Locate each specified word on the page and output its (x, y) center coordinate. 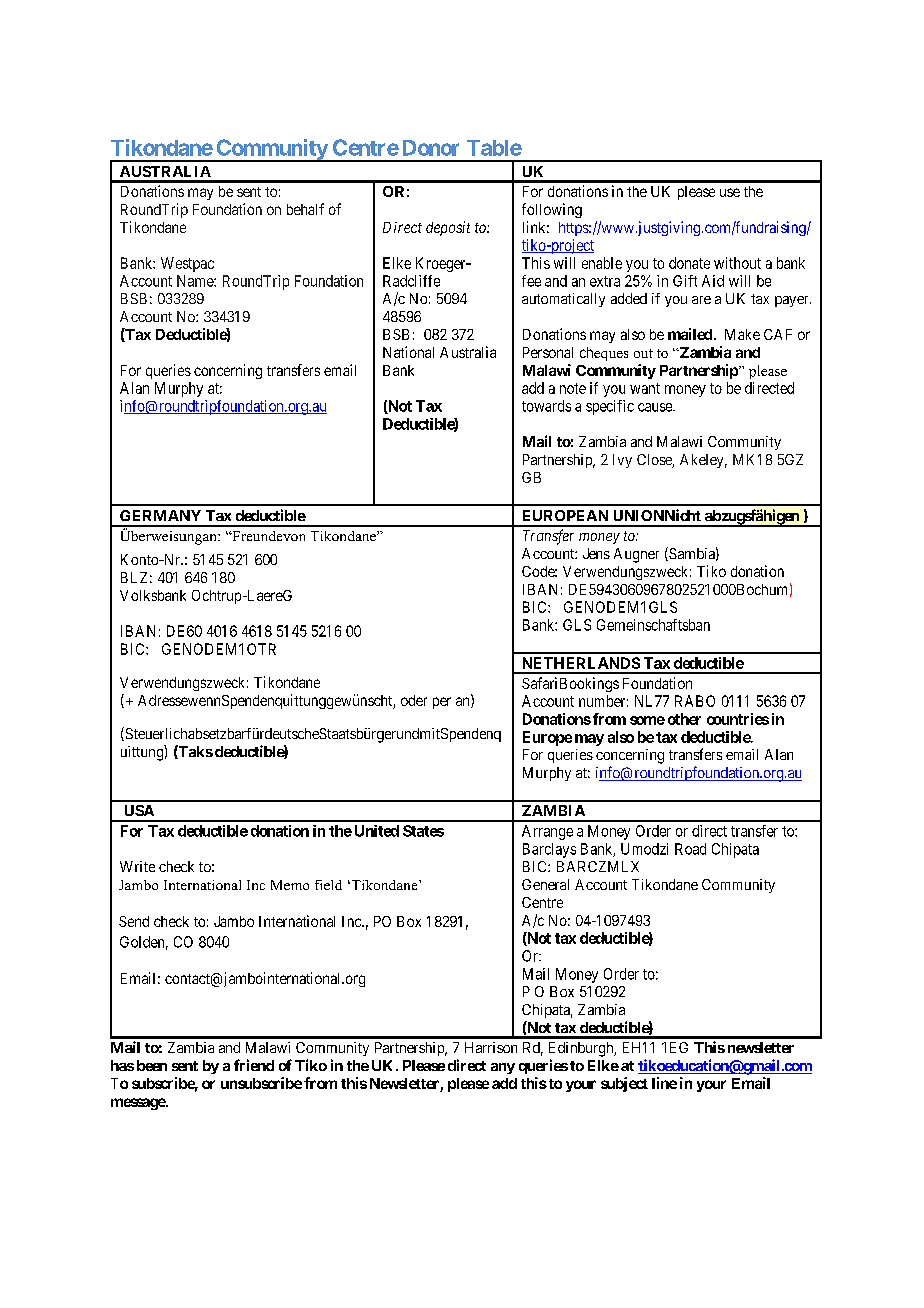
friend (254, 1065)
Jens (596, 553)
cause (656, 407)
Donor (431, 148)
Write (137, 866)
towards (546, 406)
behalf (305, 209)
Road (690, 849)
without (737, 263)
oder (414, 700)
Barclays (549, 850)
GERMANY (160, 515)
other (684, 719)
